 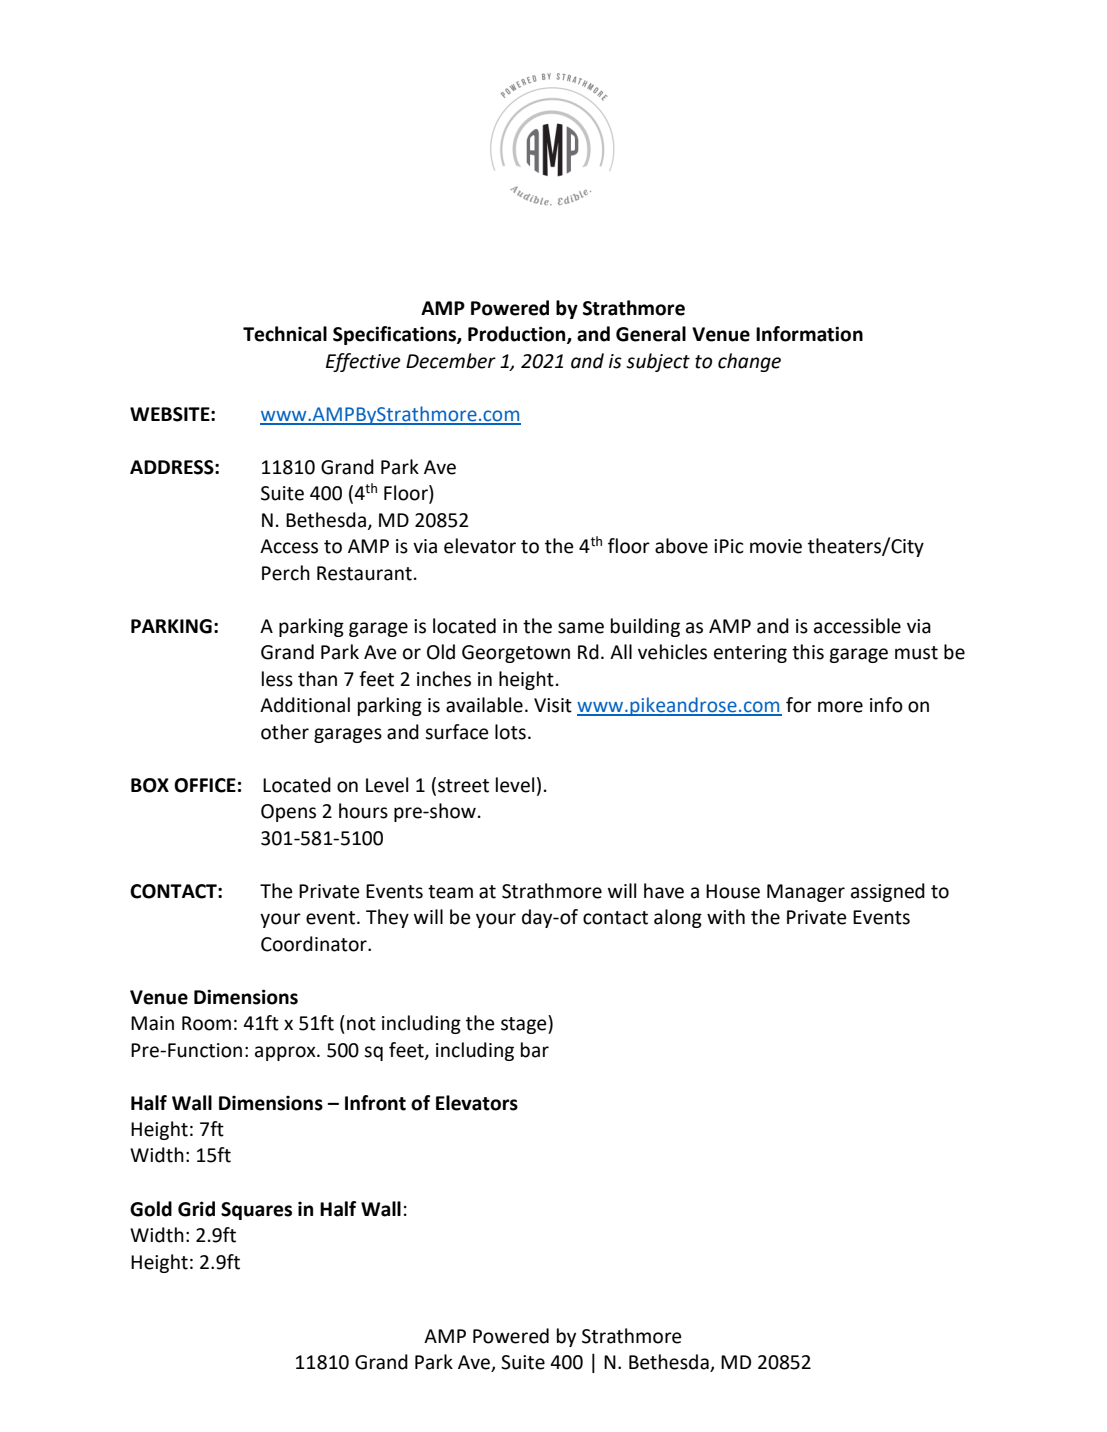 I want to click on movie, so click(x=776, y=546).
